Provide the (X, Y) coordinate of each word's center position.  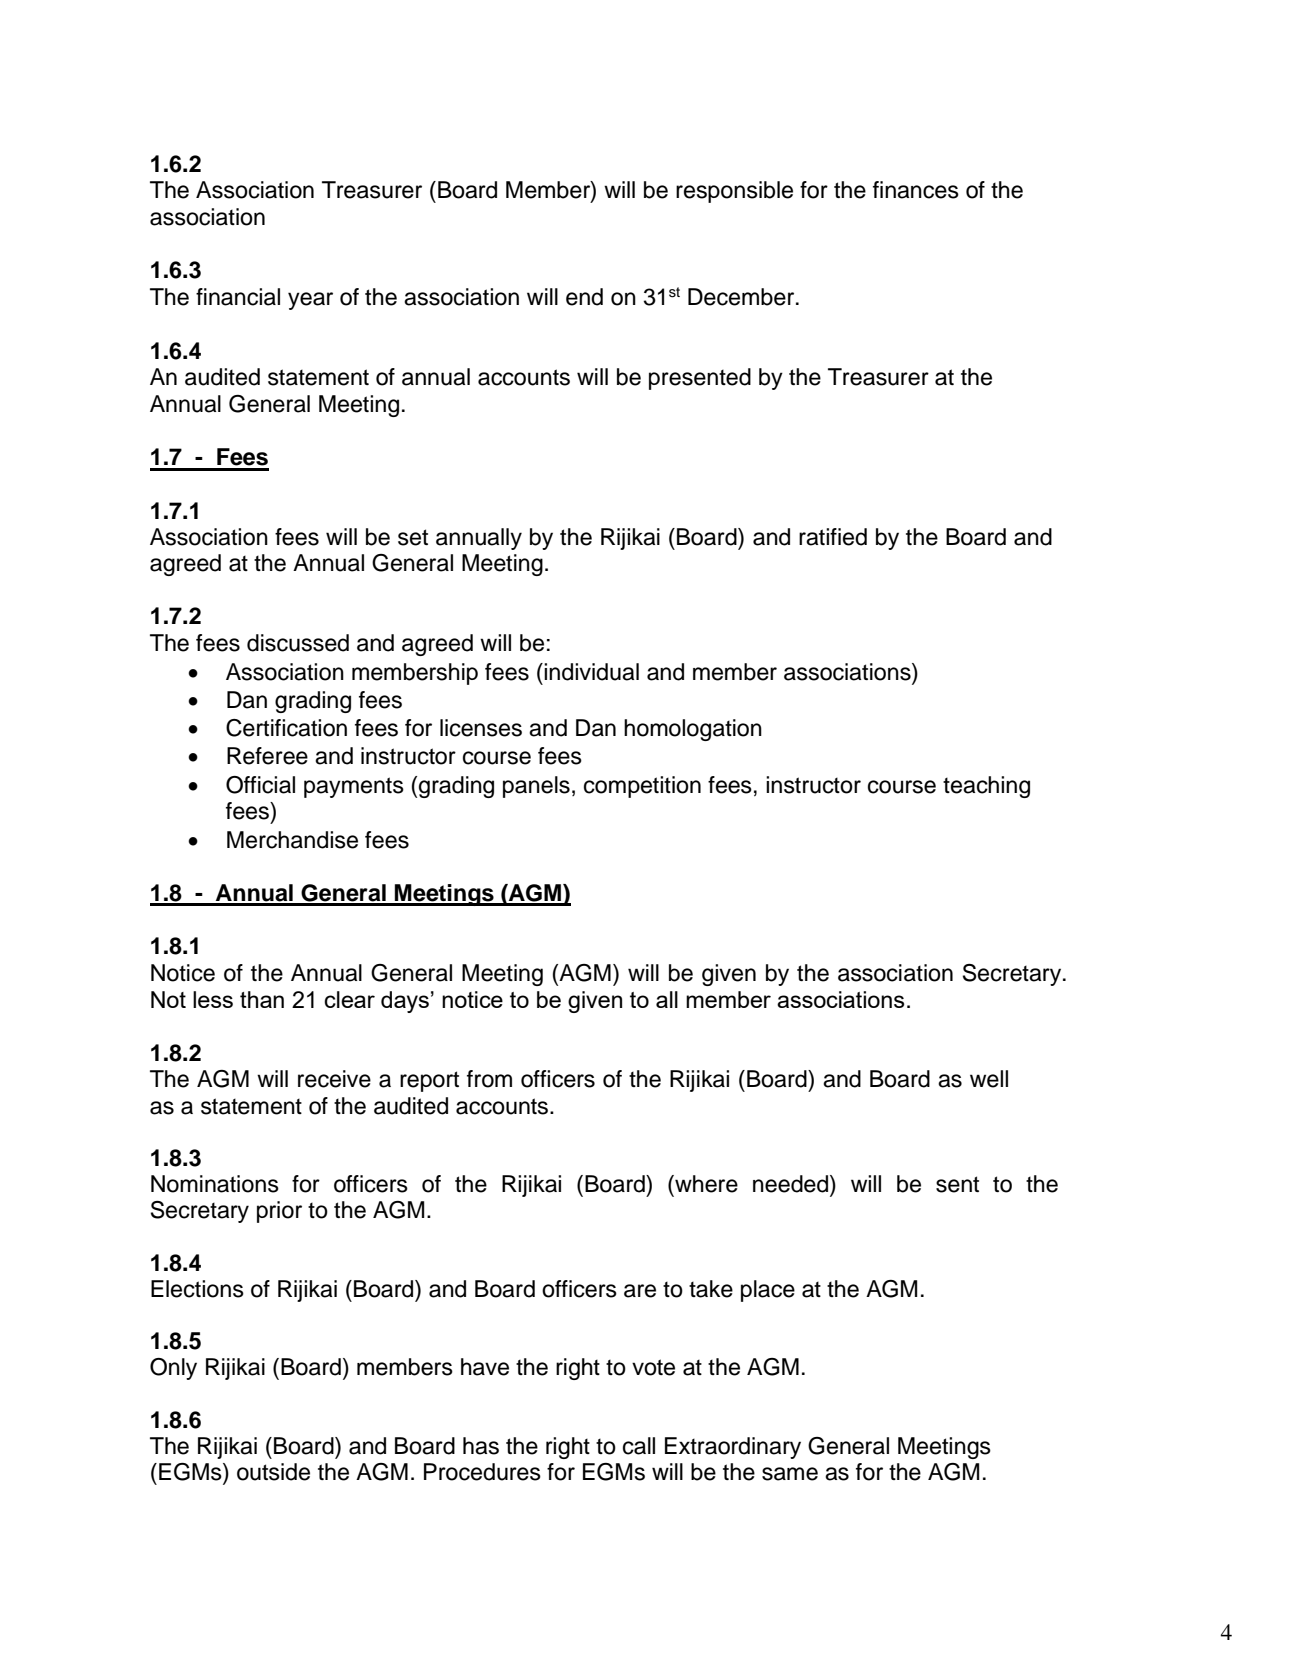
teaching (986, 787)
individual (591, 672)
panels (536, 787)
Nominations (215, 1184)
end (584, 297)
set (413, 537)
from (489, 1079)
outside (273, 1472)
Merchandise (292, 840)
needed (792, 1184)
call (639, 1446)
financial (238, 297)
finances (916, 190)
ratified (833, 537)
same (790, 1474)
